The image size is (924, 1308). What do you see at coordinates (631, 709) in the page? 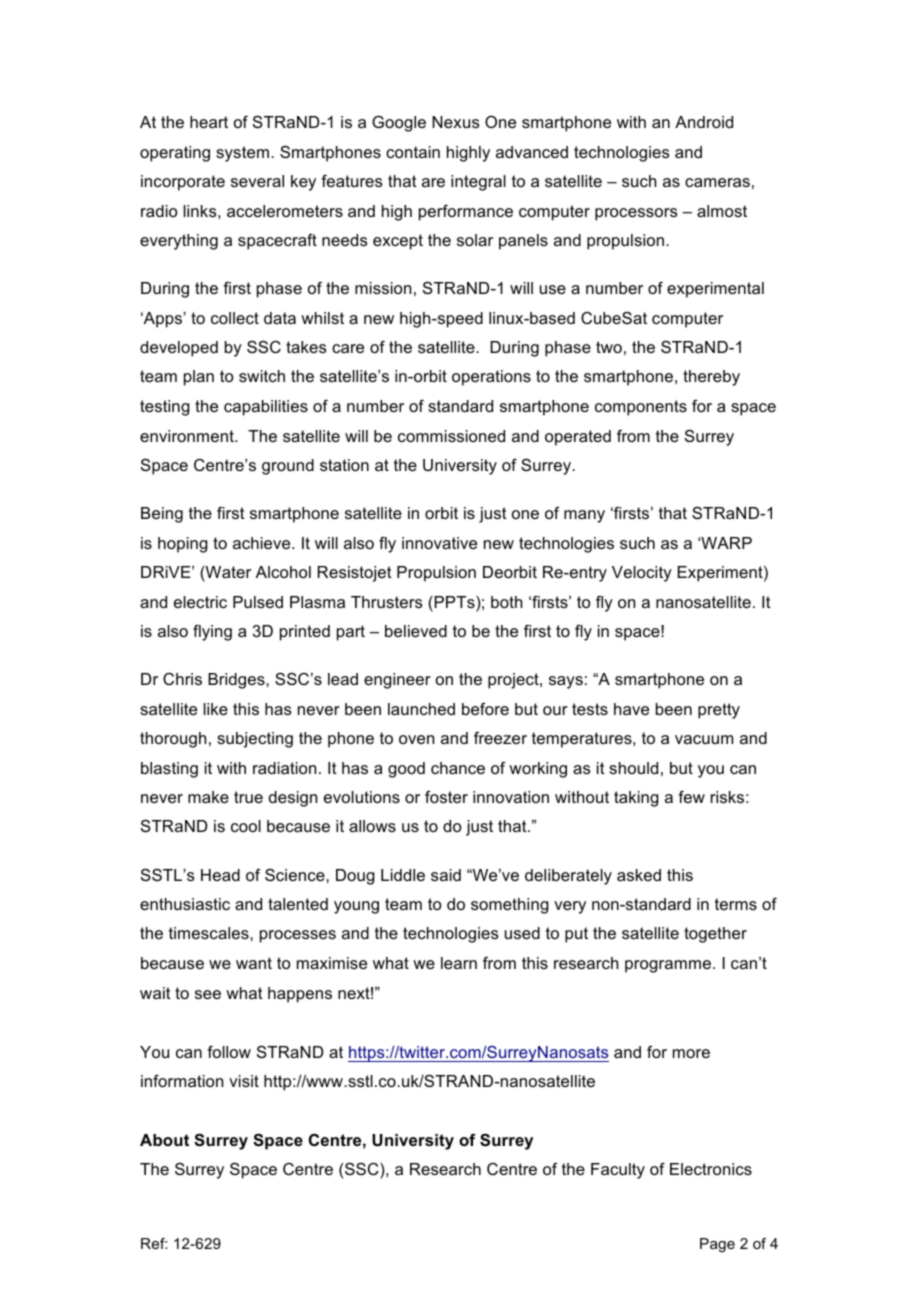
I see `have` at bounding box center [631, 709].
